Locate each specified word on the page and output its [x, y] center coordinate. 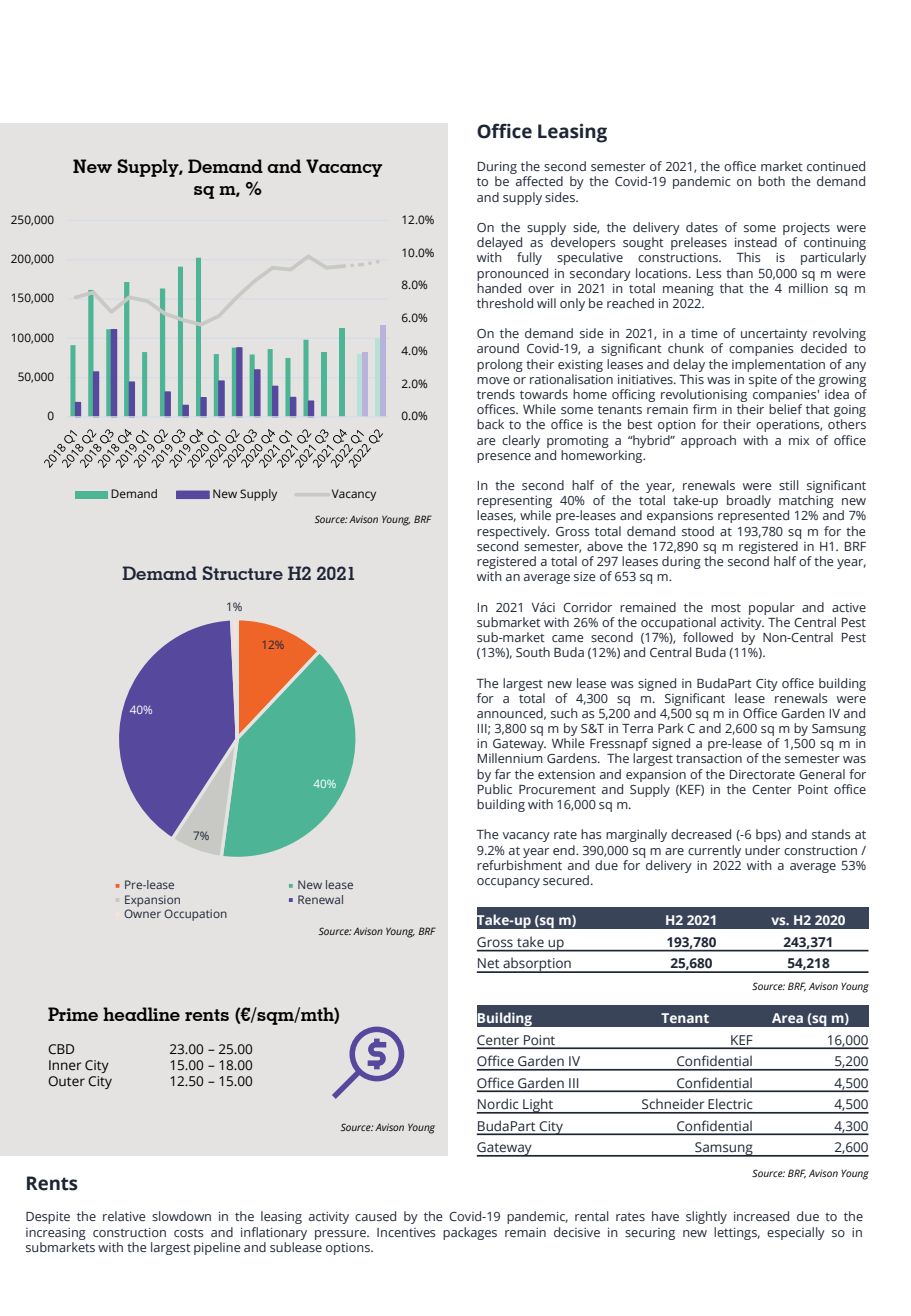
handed [499, 288]
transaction [709, 758]
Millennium [510, 758]
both [771, 181]
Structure [243, 573]
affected [539, 181]
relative [124, 1216]
